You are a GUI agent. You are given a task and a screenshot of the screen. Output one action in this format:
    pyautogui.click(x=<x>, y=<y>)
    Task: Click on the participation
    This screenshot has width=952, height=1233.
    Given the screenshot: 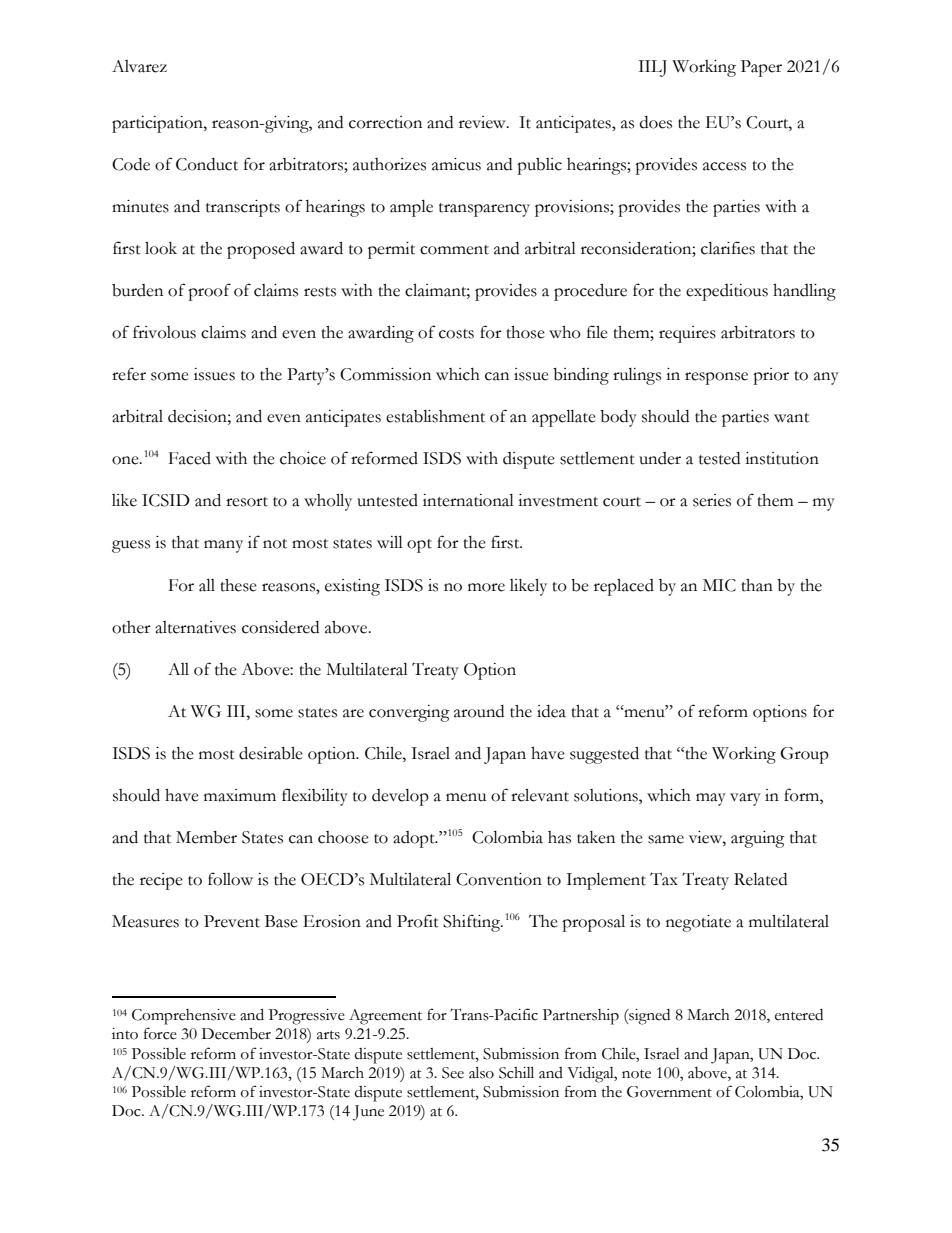 What is the action you would take?
    pyautogui.click(x=158, y=124)
